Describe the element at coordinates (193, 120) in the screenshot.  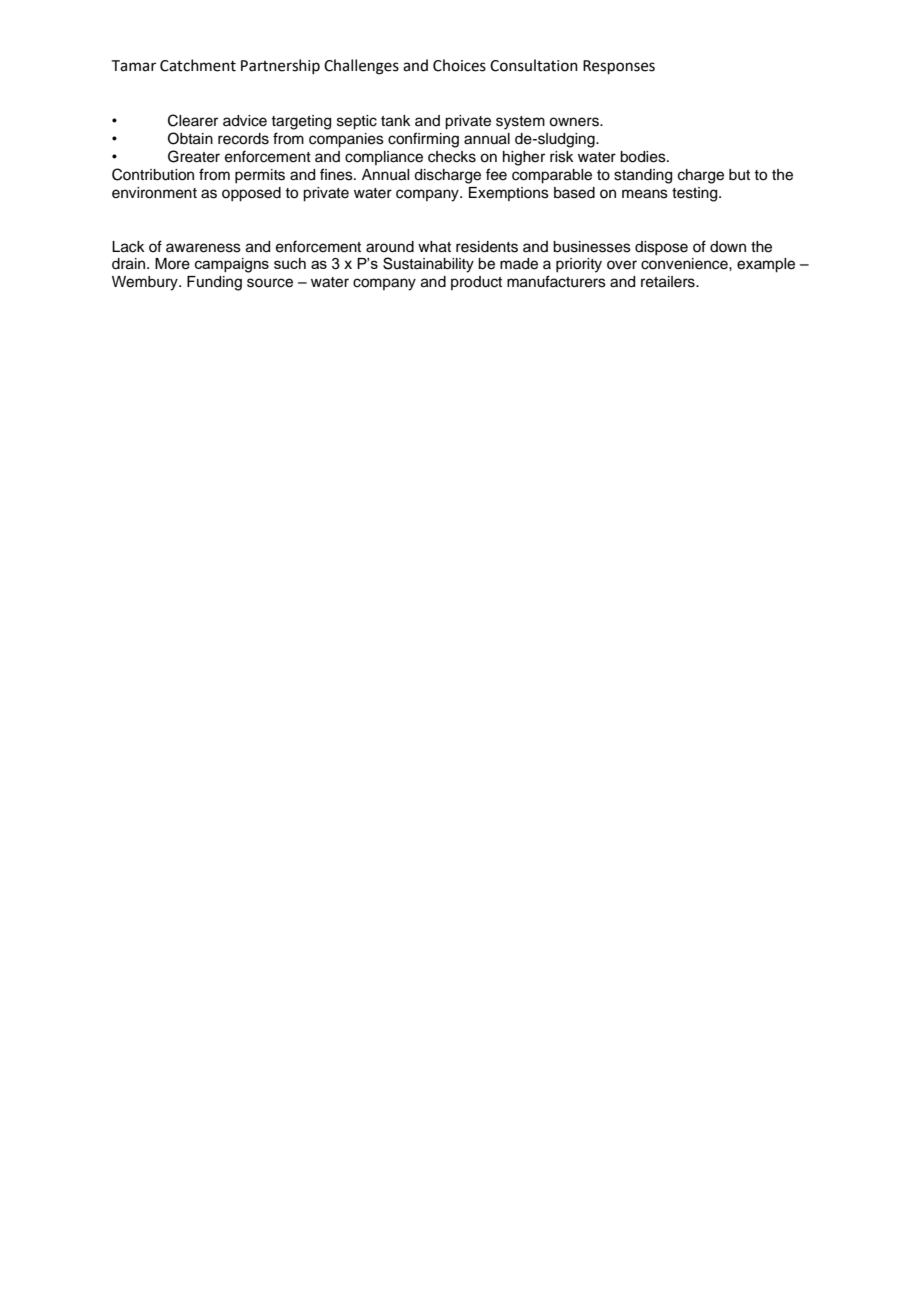
I see `Clearer` at that location.
